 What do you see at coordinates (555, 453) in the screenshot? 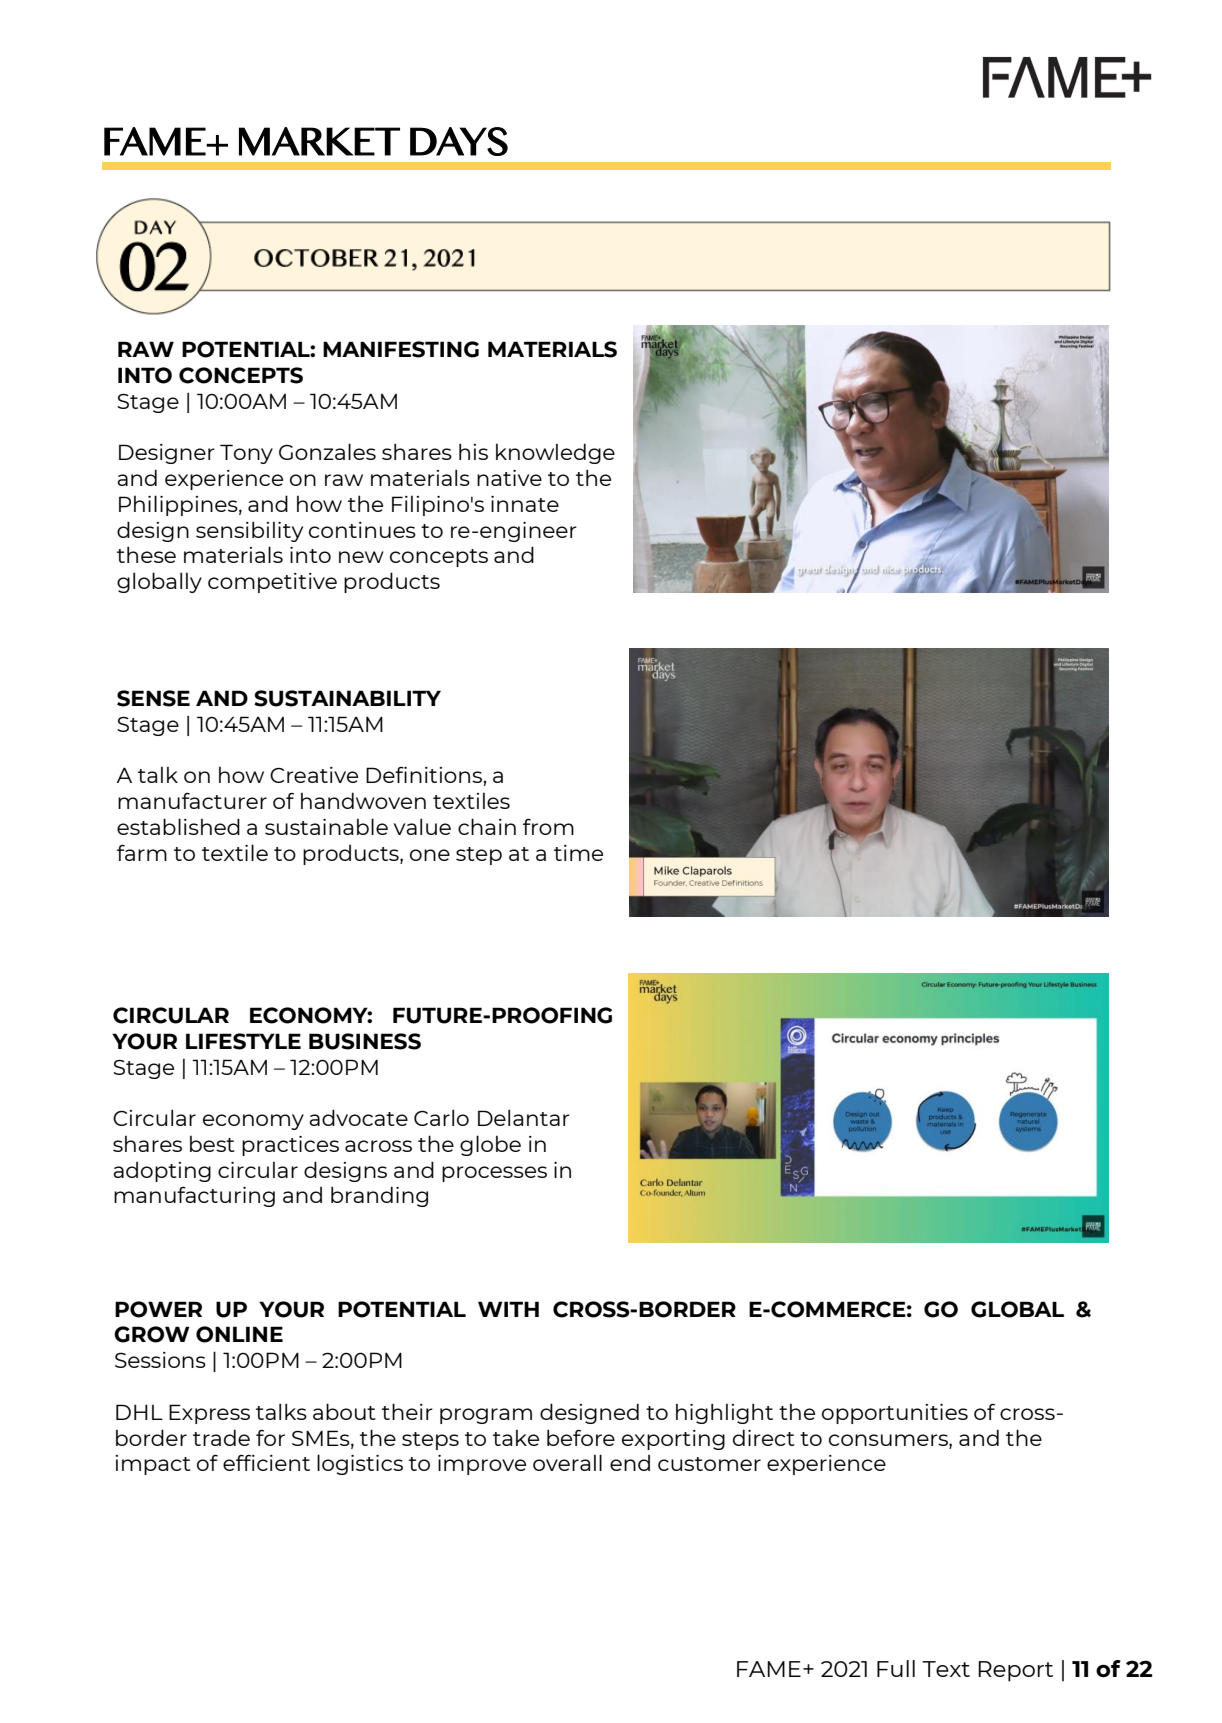
I see `knowledge` at bounding box center [555, 453].
